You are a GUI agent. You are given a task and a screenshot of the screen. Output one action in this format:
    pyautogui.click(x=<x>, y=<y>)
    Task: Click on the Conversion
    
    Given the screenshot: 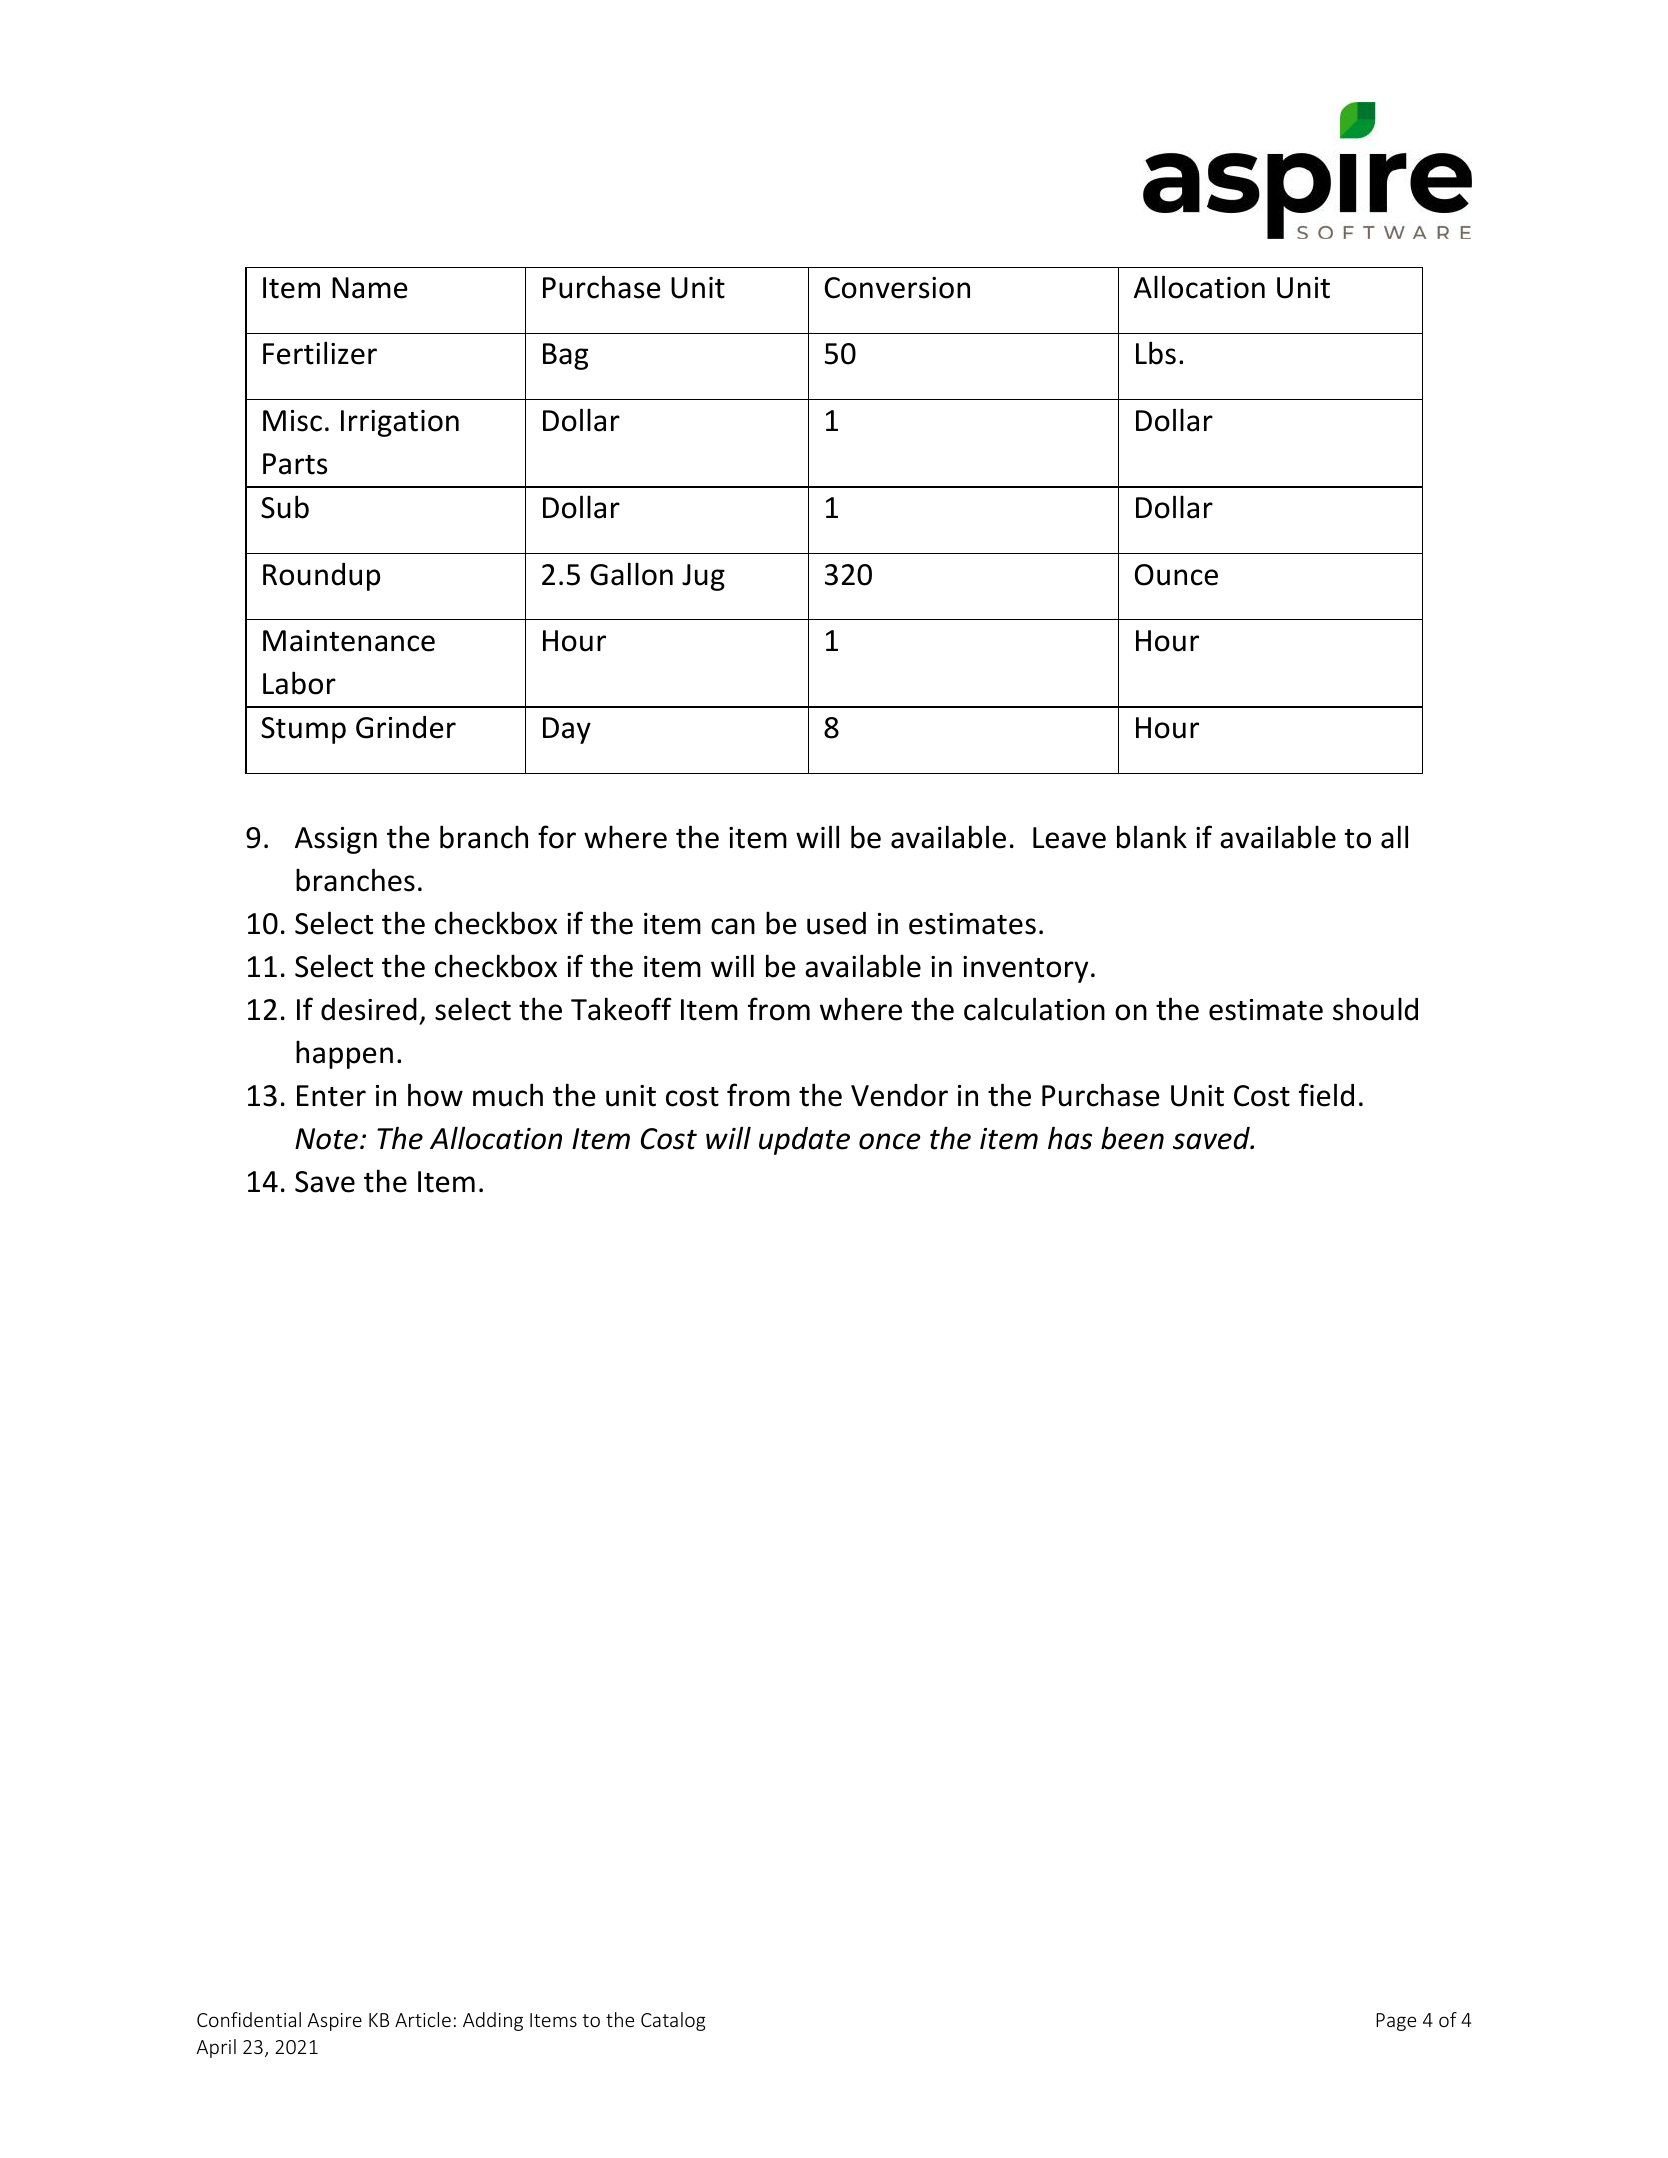 What is the action you would take?
    pyautogui.click(x=897, y=288)
